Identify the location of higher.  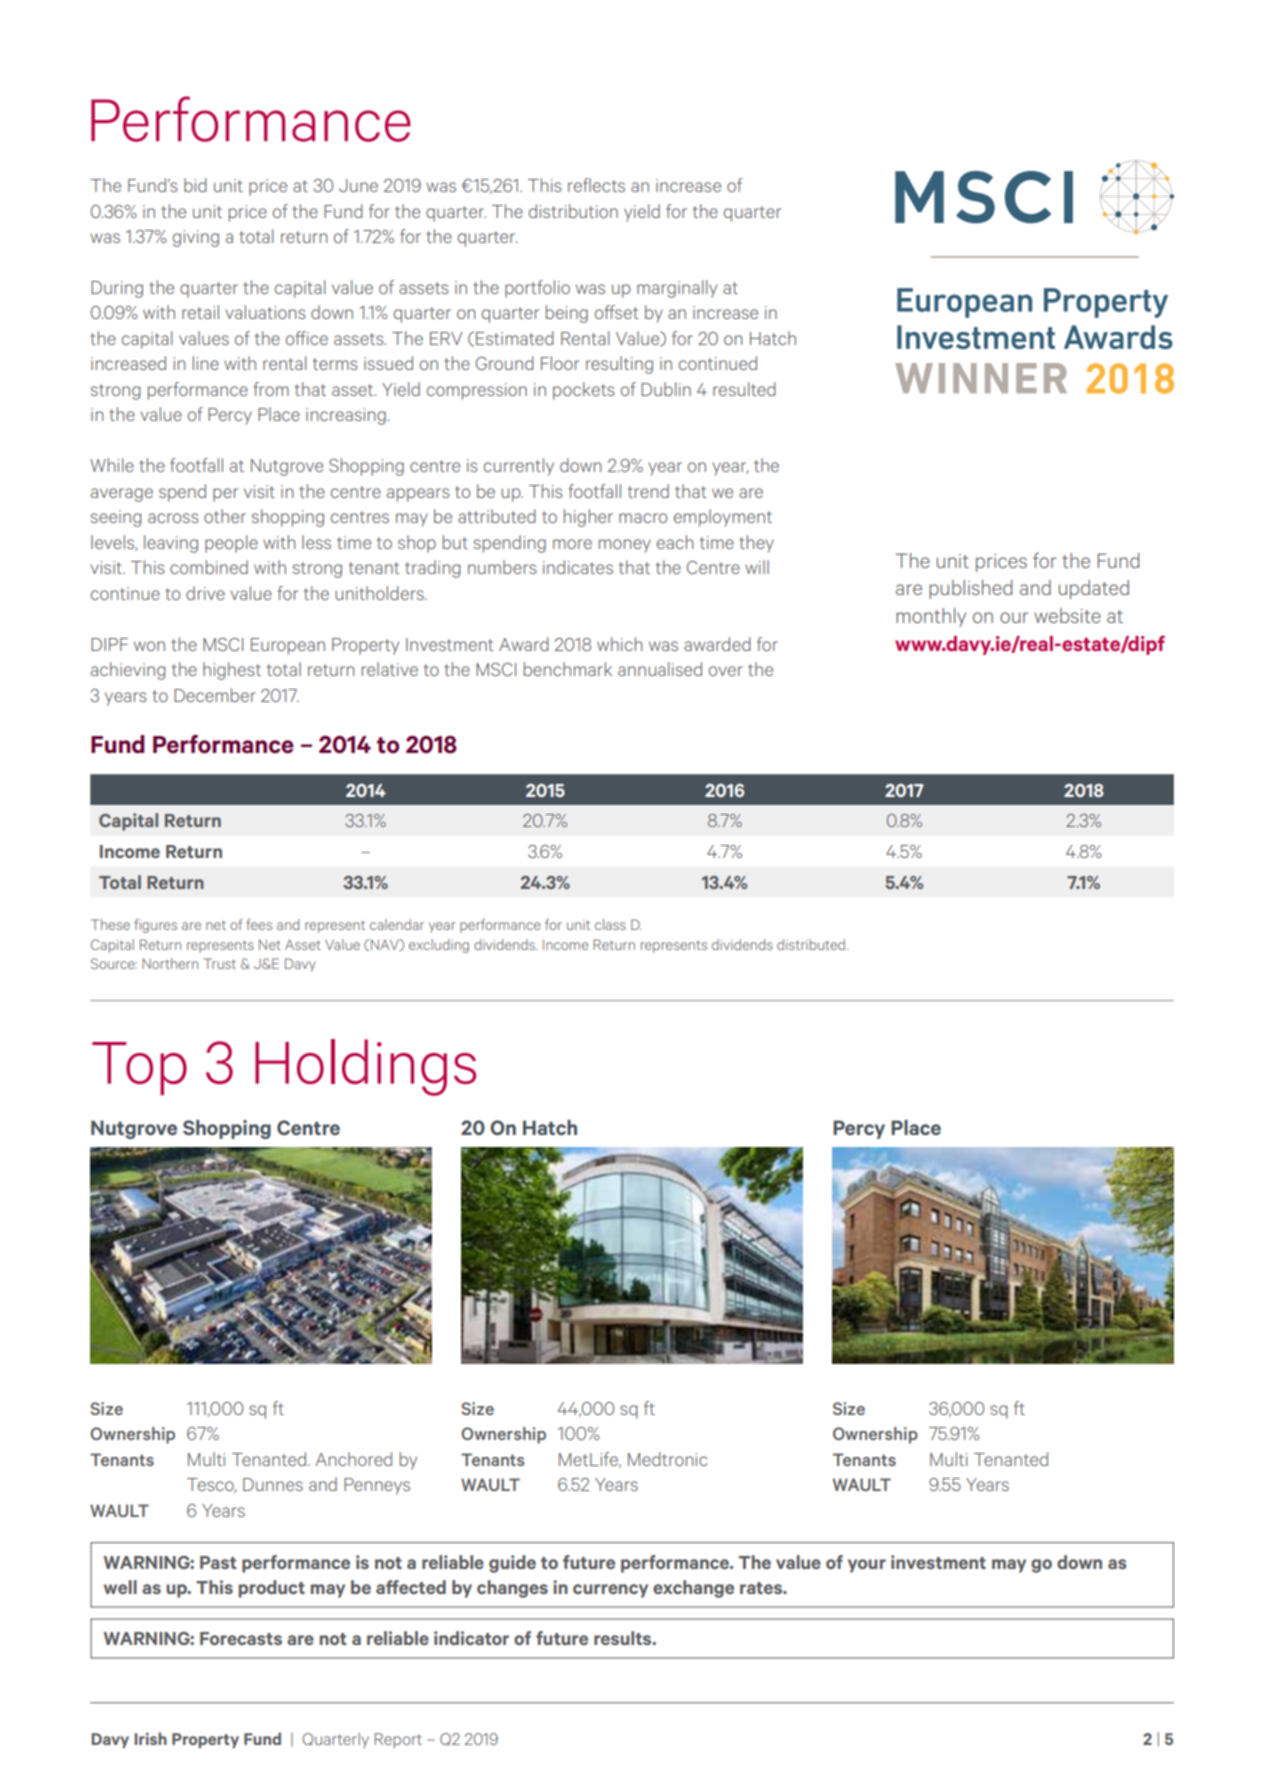
(588, 518).
